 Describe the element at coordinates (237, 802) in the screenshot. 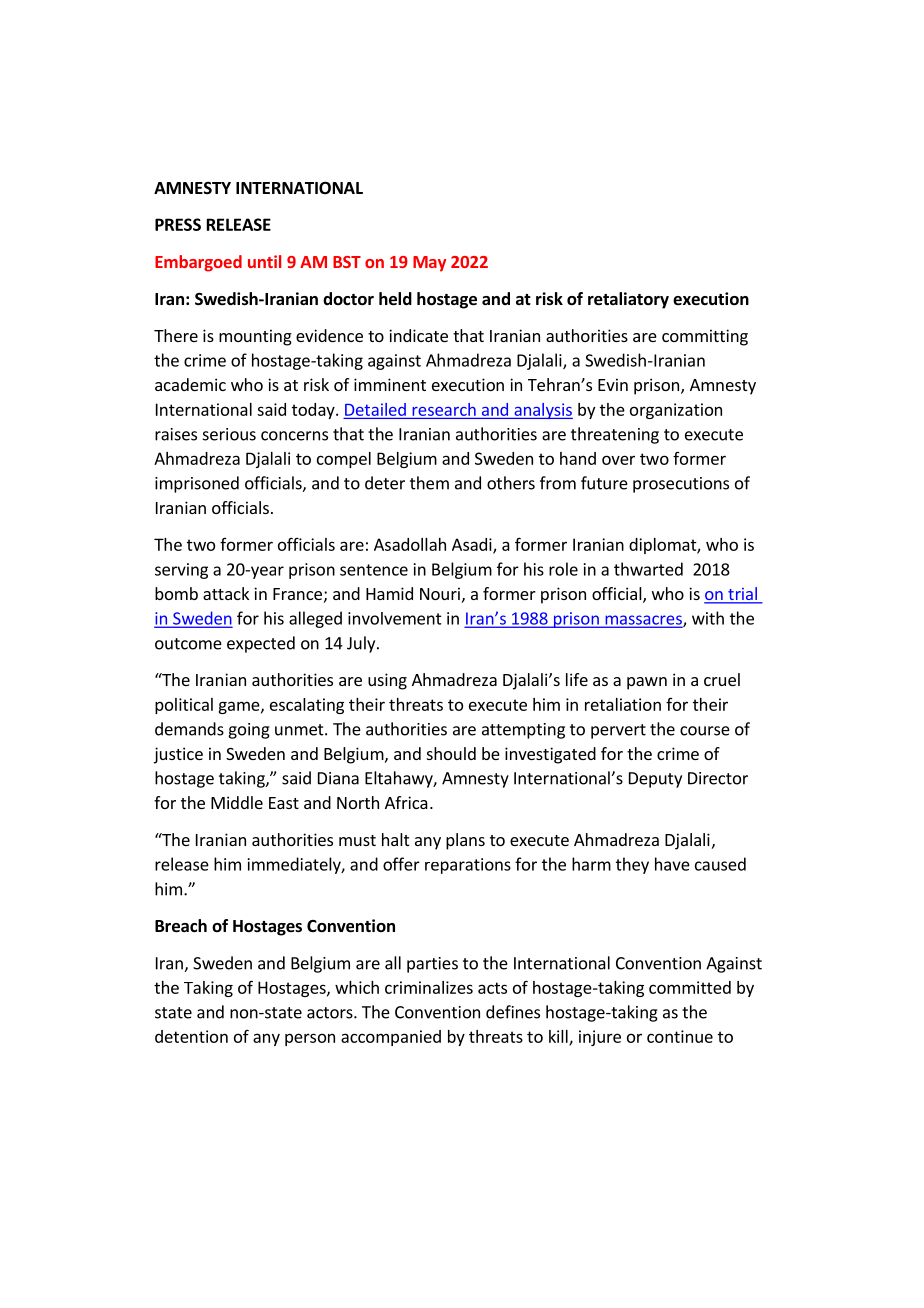

I see `Middle` at that location.
